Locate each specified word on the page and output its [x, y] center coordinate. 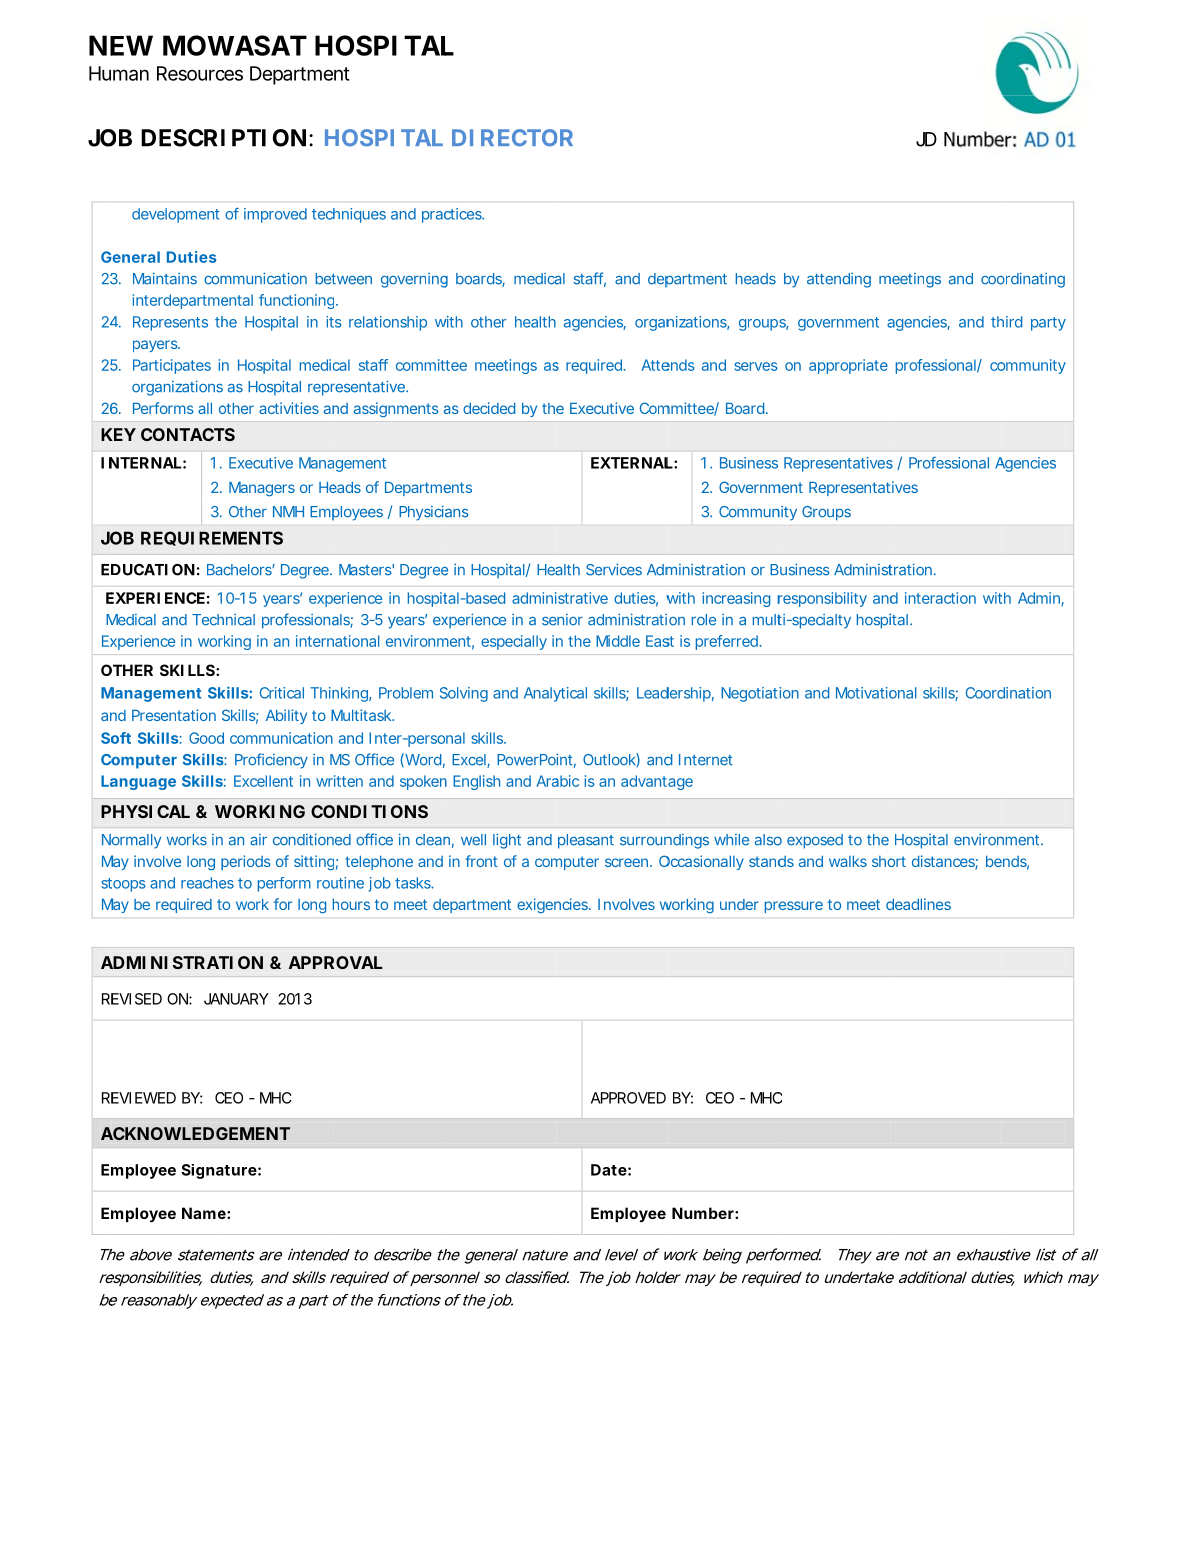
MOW [198, 45]
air [258, 840]
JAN [217, 999]
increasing [736, 599]
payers [156, 346]
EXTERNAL [632, 463]
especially [514, 642]
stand [767, 861]
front [481, 861]
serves [756, 366]
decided [489, 408]
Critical [282, 693]
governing [414, 280]
